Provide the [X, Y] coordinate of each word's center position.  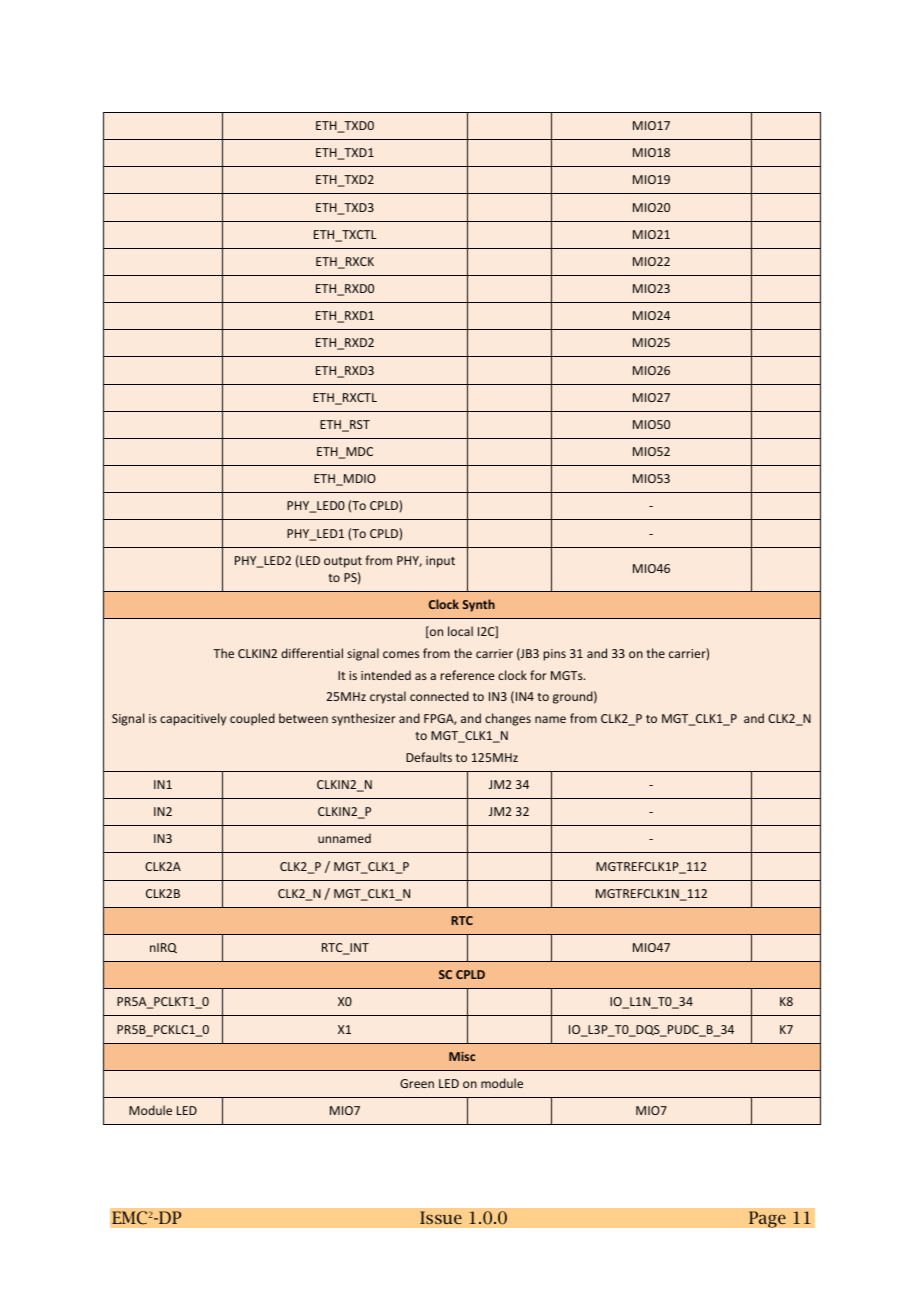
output [343, 562]
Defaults [429, 757]
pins [555, 655]
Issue [441, 1217]
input [440, 562]
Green [417, 1083]
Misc [462, 1056]
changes [508, 719]
